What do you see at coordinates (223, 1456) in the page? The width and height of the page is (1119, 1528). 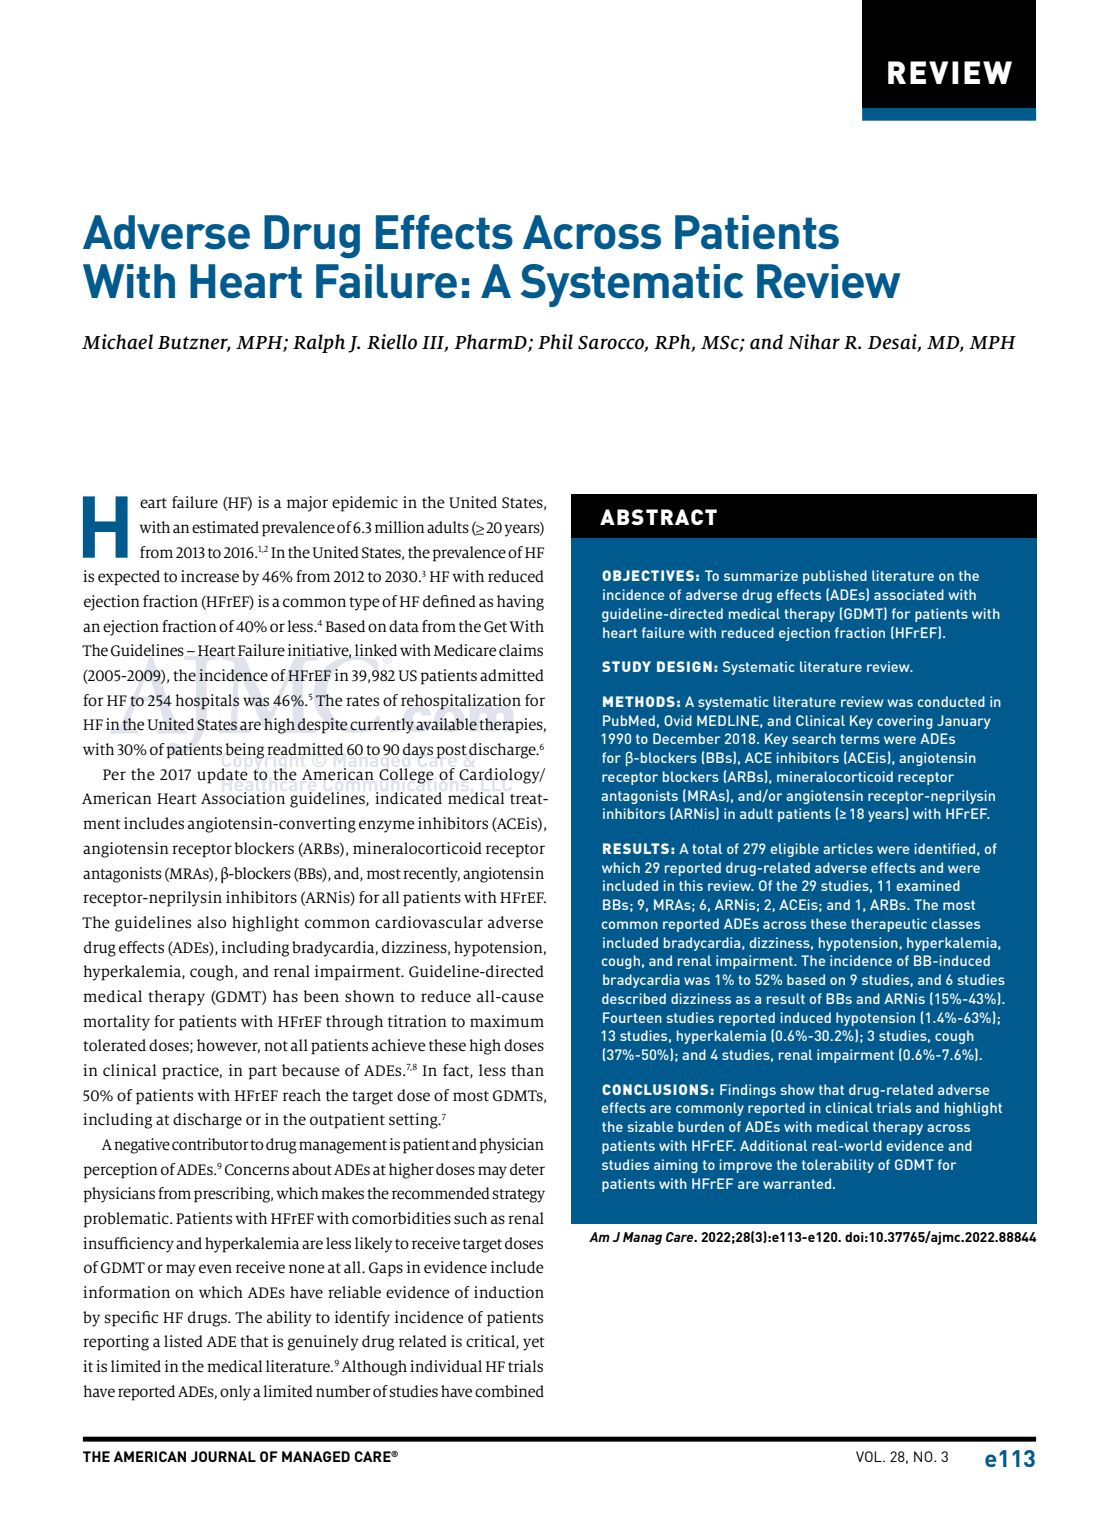 I see `JOURNAL` at bounding box center [223, 1456].
